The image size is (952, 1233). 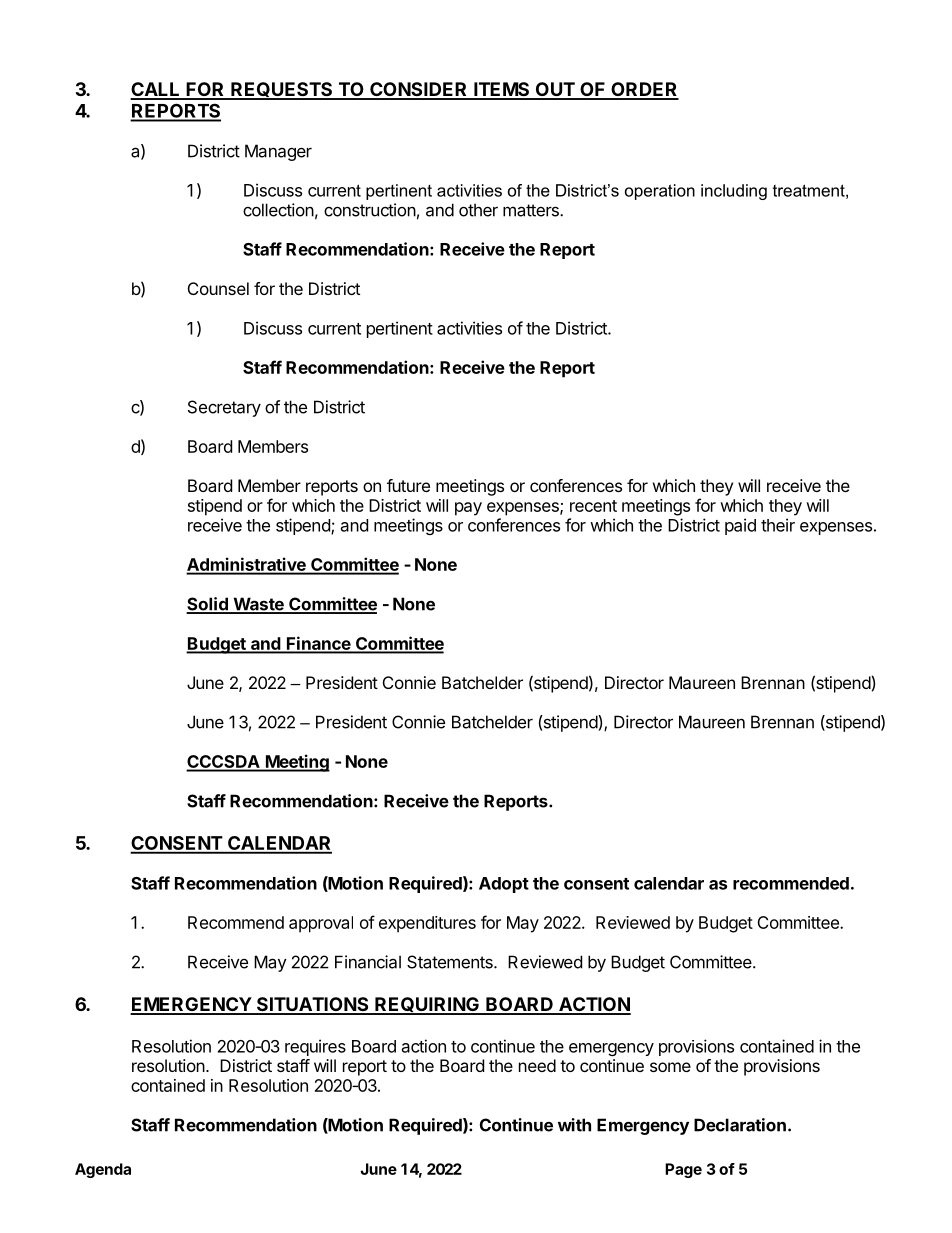 I want to click on ORDER, so click(x=644, y=90).
